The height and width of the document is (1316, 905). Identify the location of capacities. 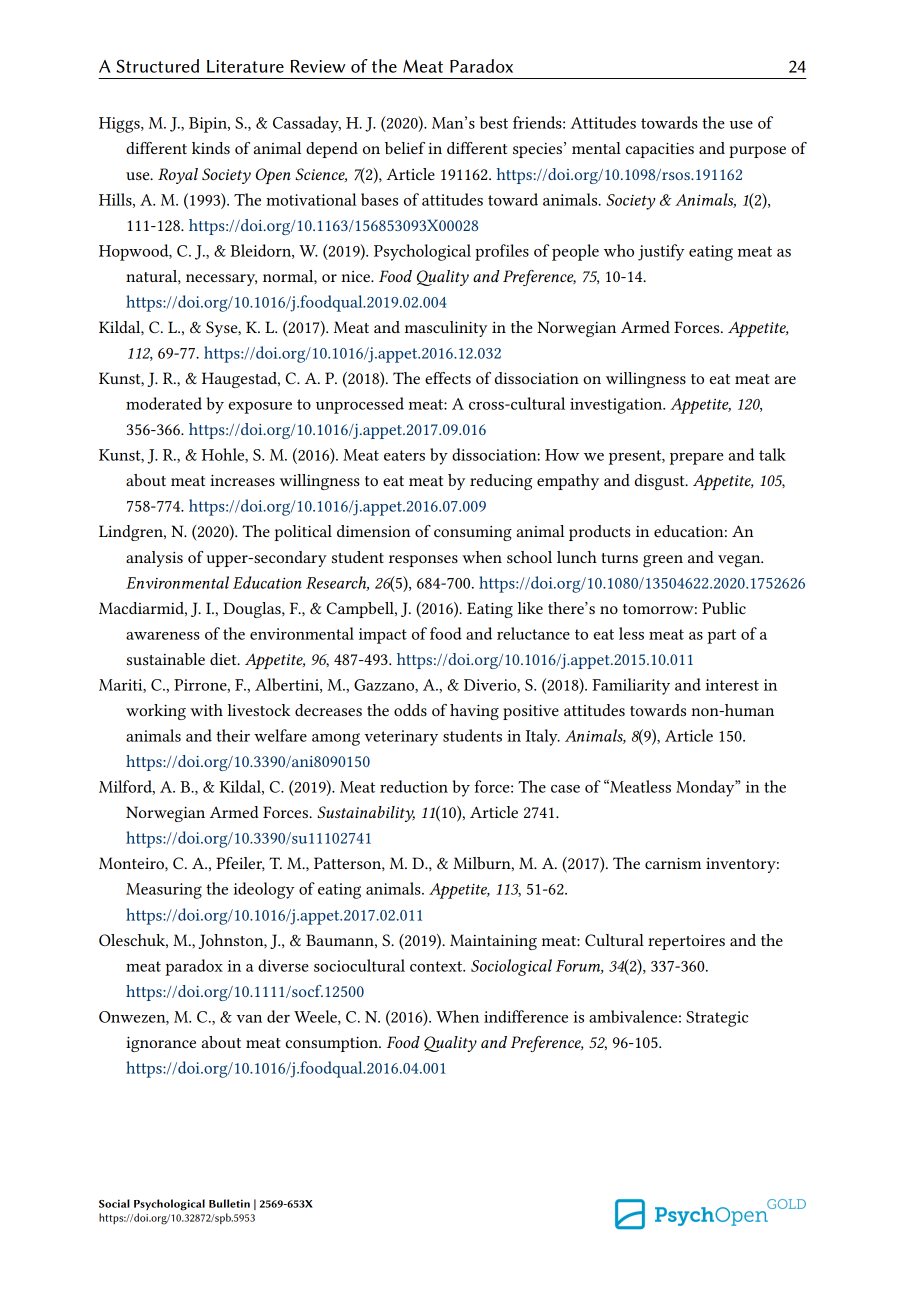
(660, 150).
